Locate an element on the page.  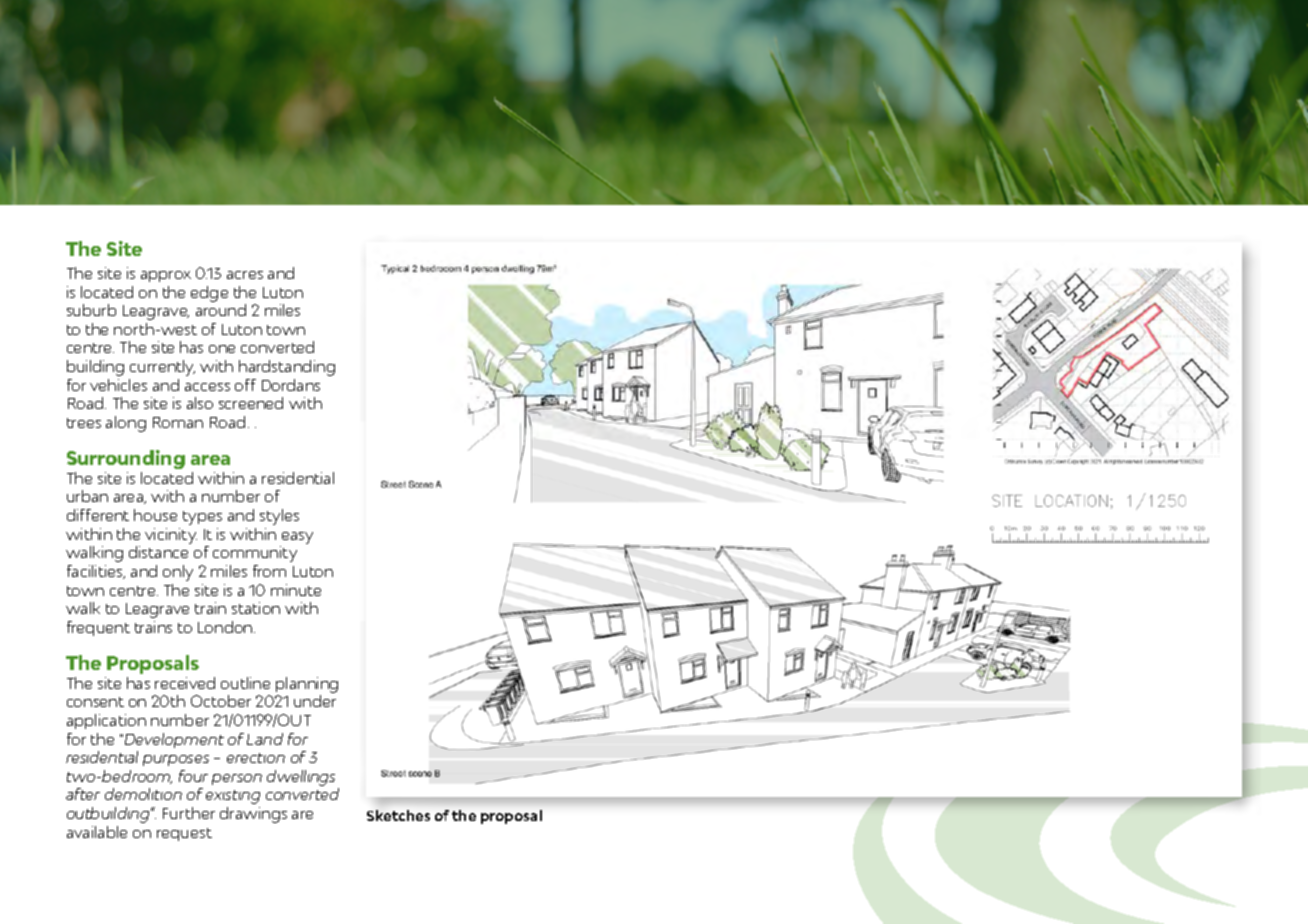
edge is located at coordinates (209, 294).
